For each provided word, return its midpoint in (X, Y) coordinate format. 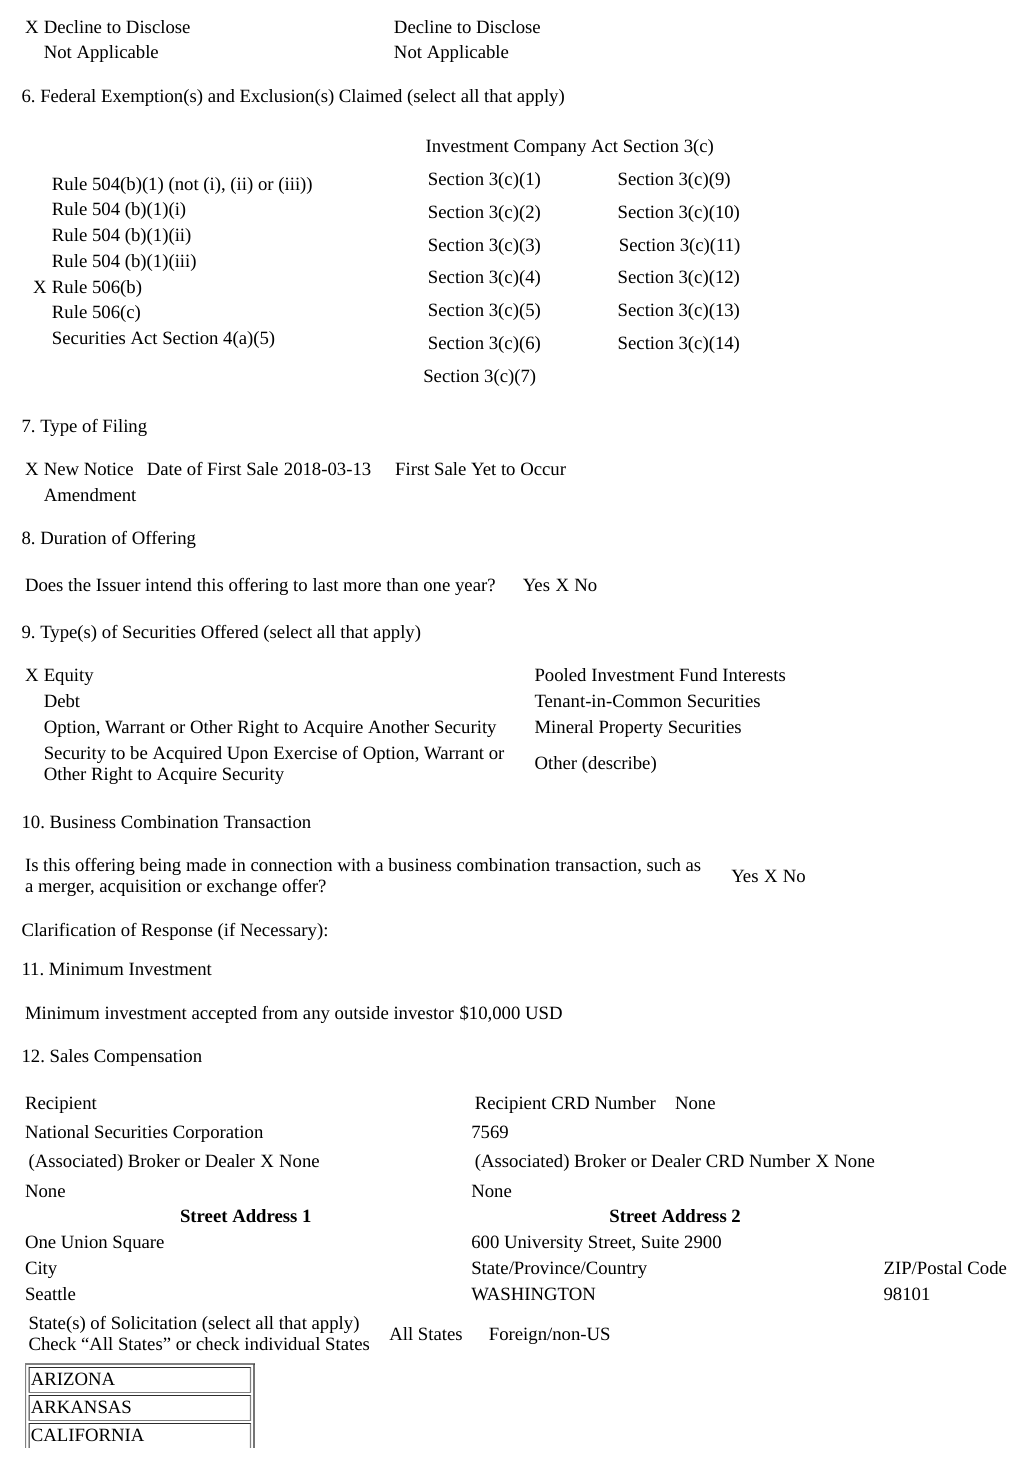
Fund (698, 674)
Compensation (148, 1057)
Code (987, 1267)
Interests (754, 674)
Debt (62, 700)
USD (544, 1012)
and (221, 95)
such (664, 864)
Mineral (564, 726)
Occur (543, 468)
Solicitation (154, 1322)
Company (550, 147)
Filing (125, 427)
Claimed (370, 95)
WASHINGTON (533, 1293)
